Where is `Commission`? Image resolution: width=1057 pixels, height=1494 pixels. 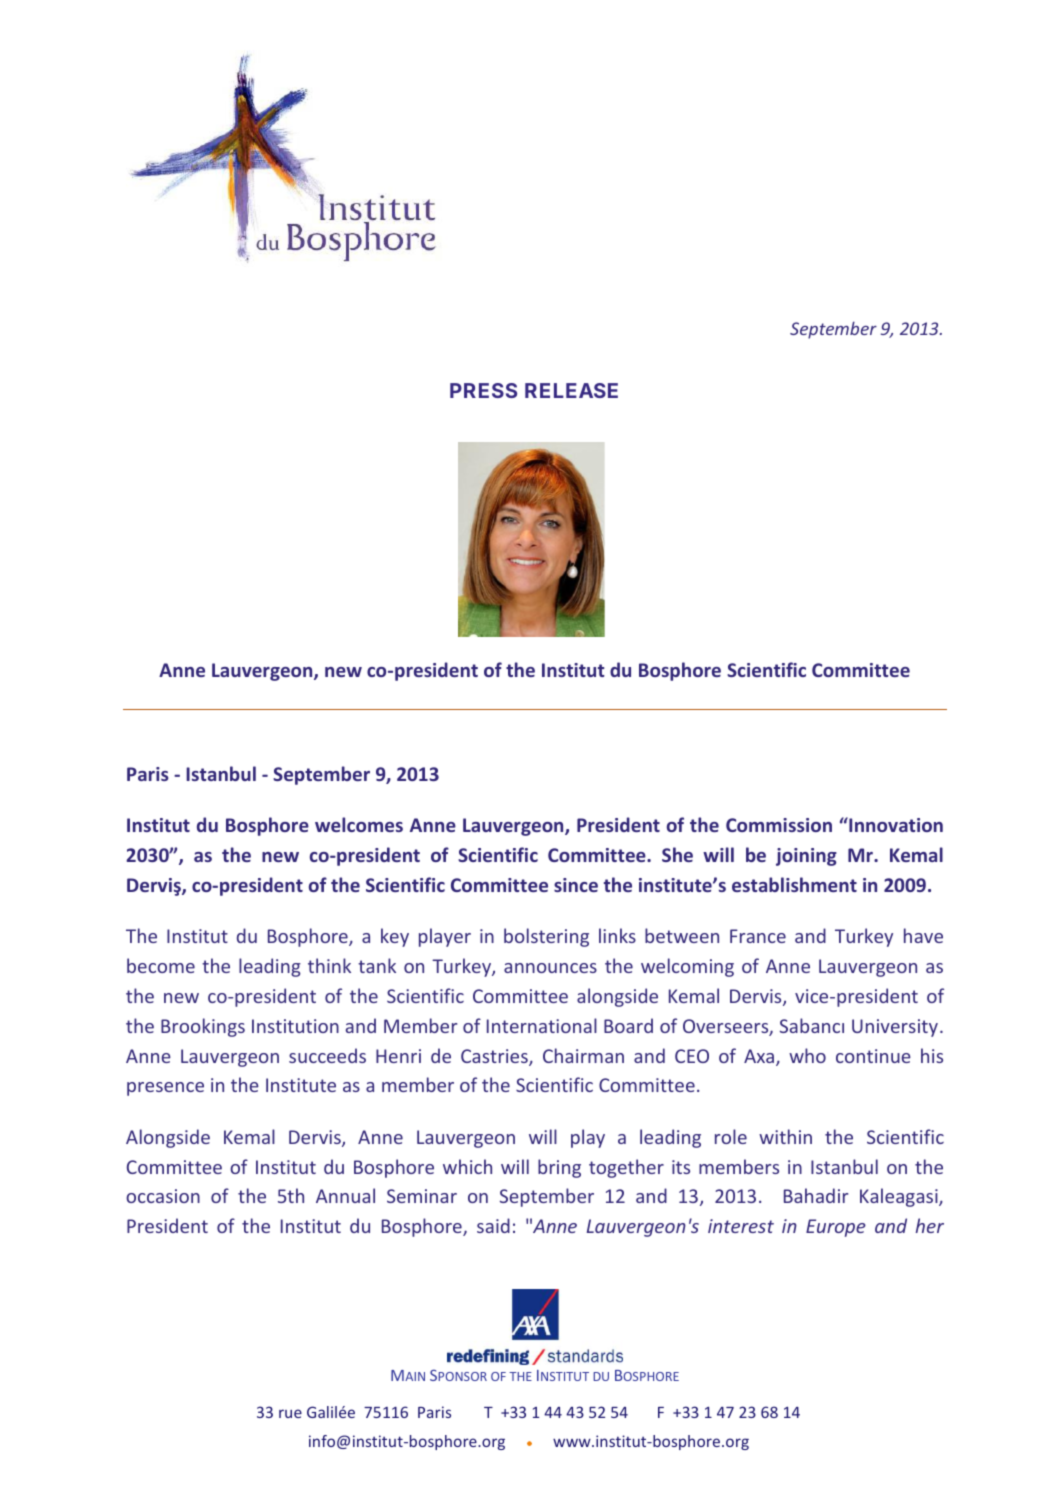
Commission is located at coordinates (779, 825).
